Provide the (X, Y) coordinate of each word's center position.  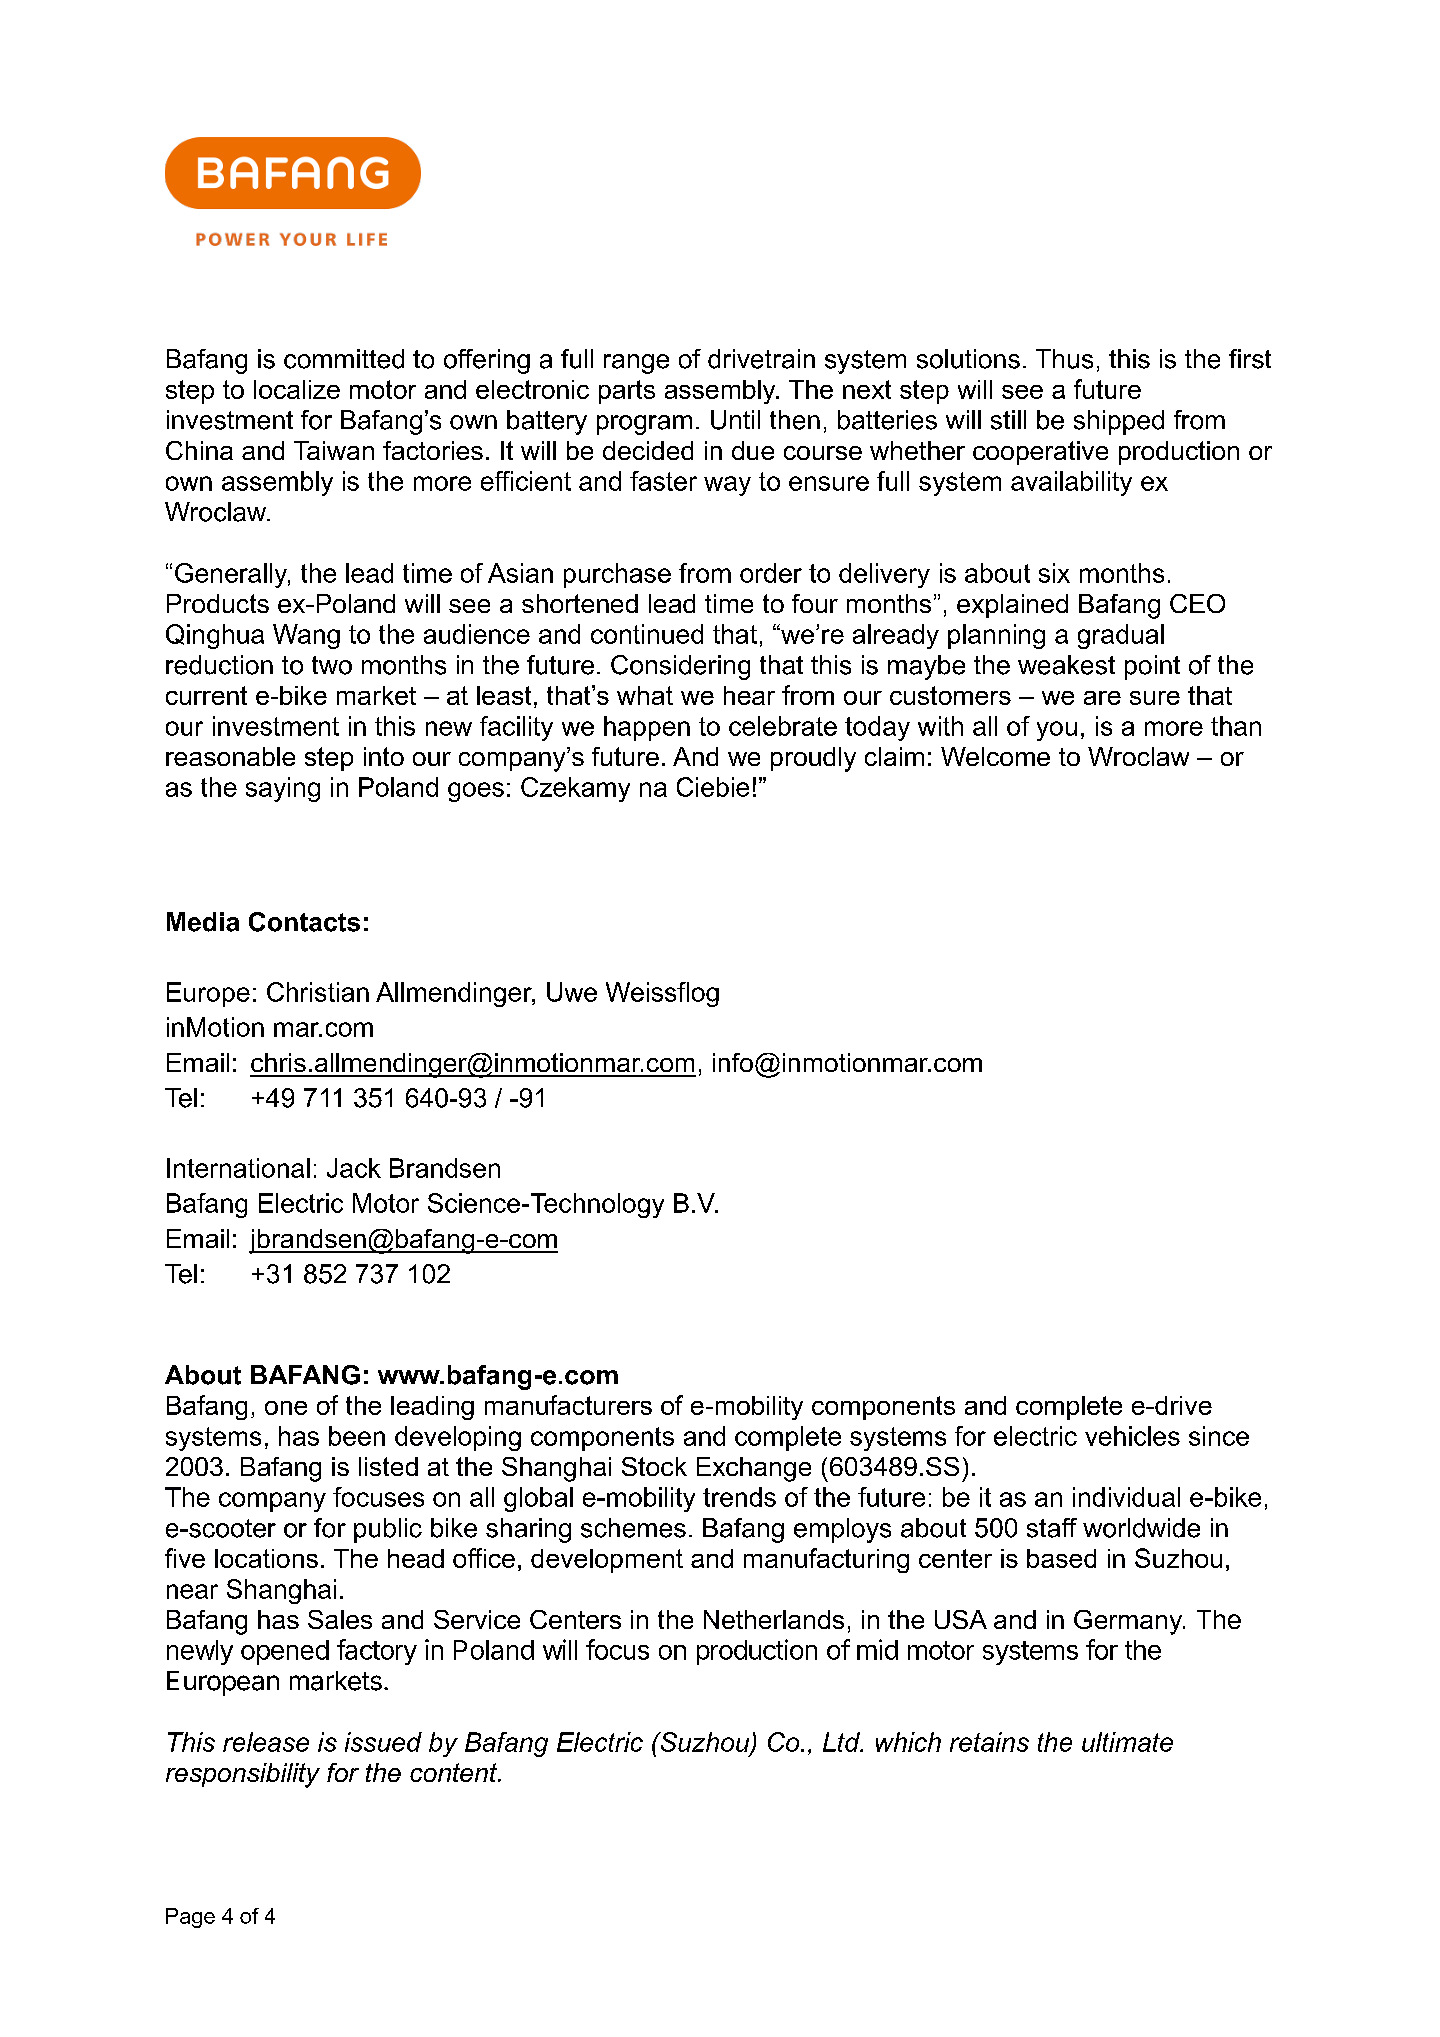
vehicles (1132, 1436)
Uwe (572, 992)
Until (735, 420)
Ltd (842, 1742)
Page (190, 1918)
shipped (1119, 422)
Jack (354, 1168)
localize (297, 389)
